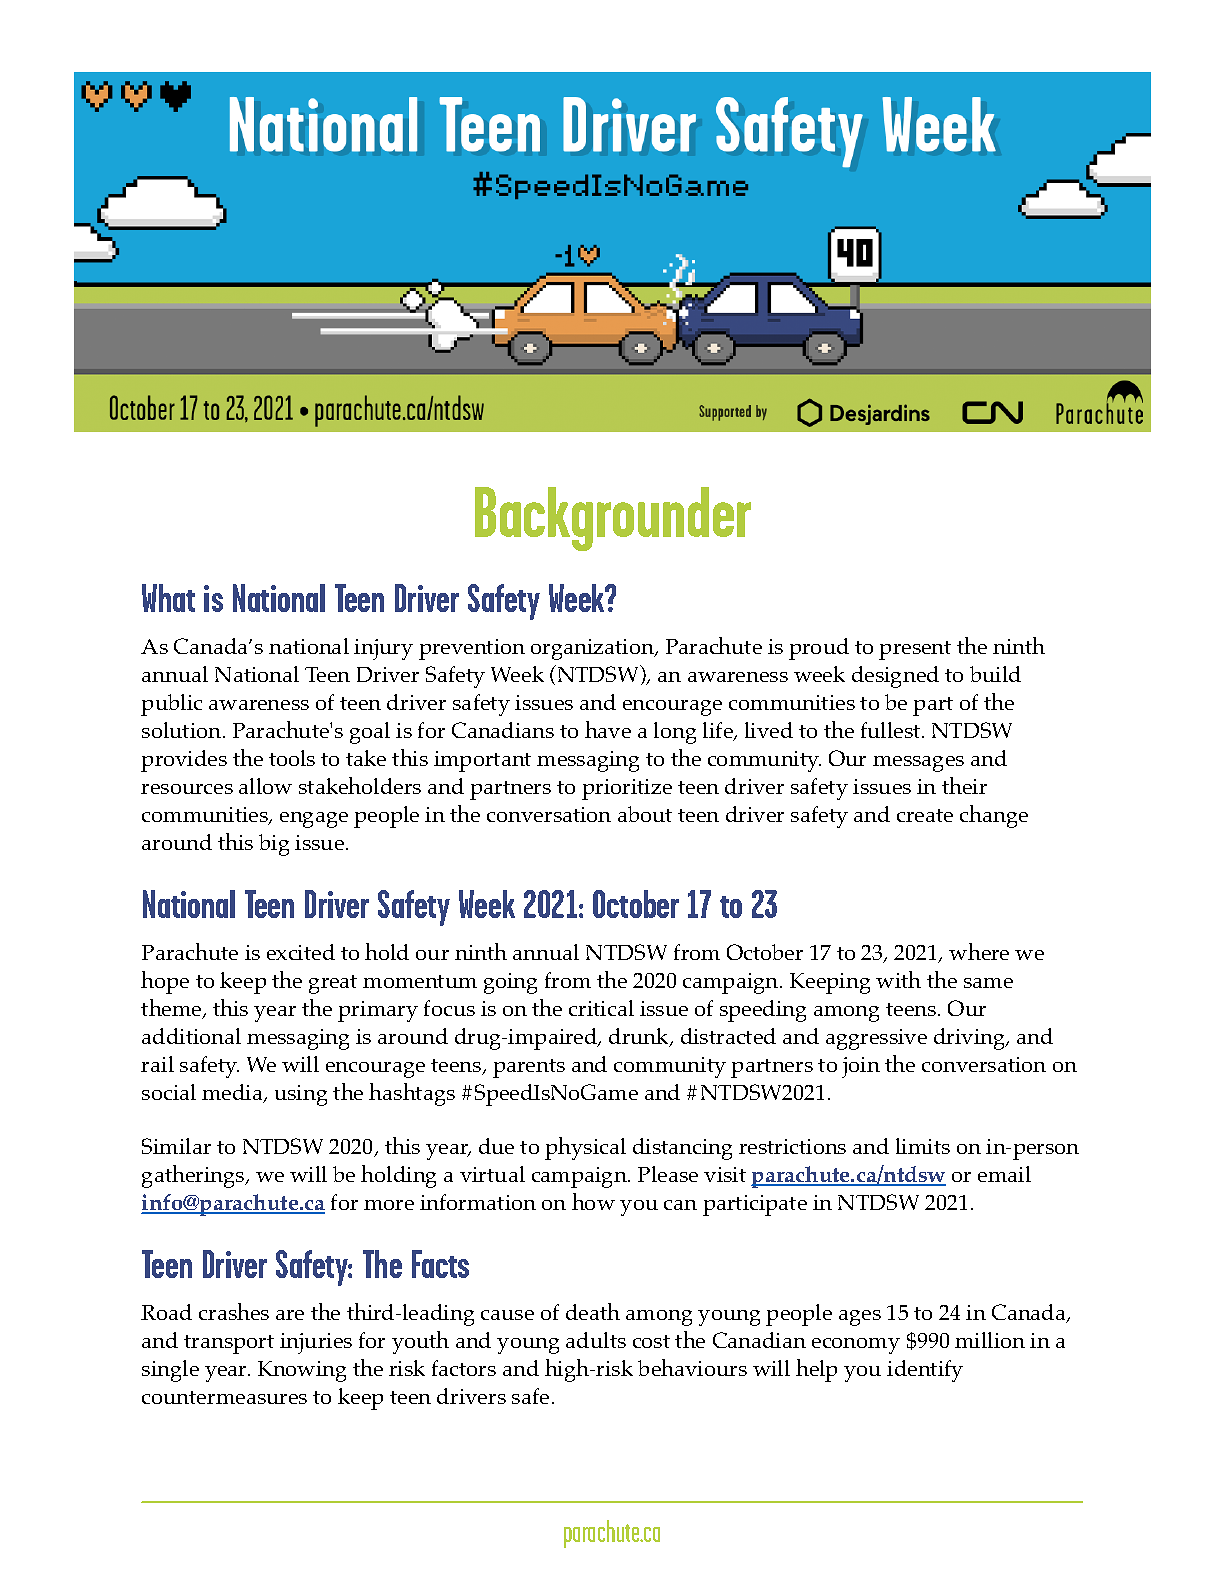  Describe the element at coordinates (925, 1371) in the page. I see `identify` at that location.
